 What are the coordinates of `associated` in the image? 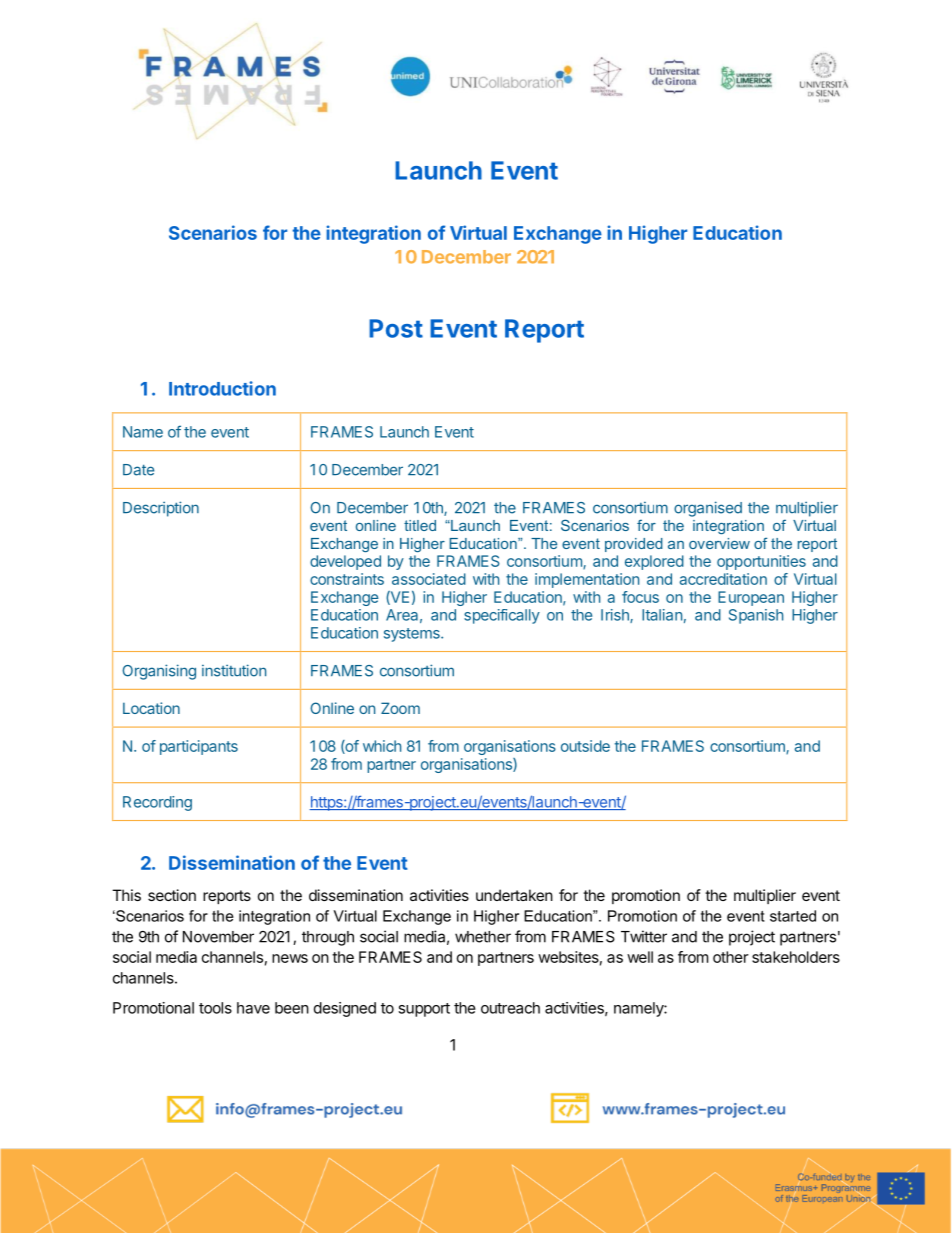 It's located at (429, 579).
